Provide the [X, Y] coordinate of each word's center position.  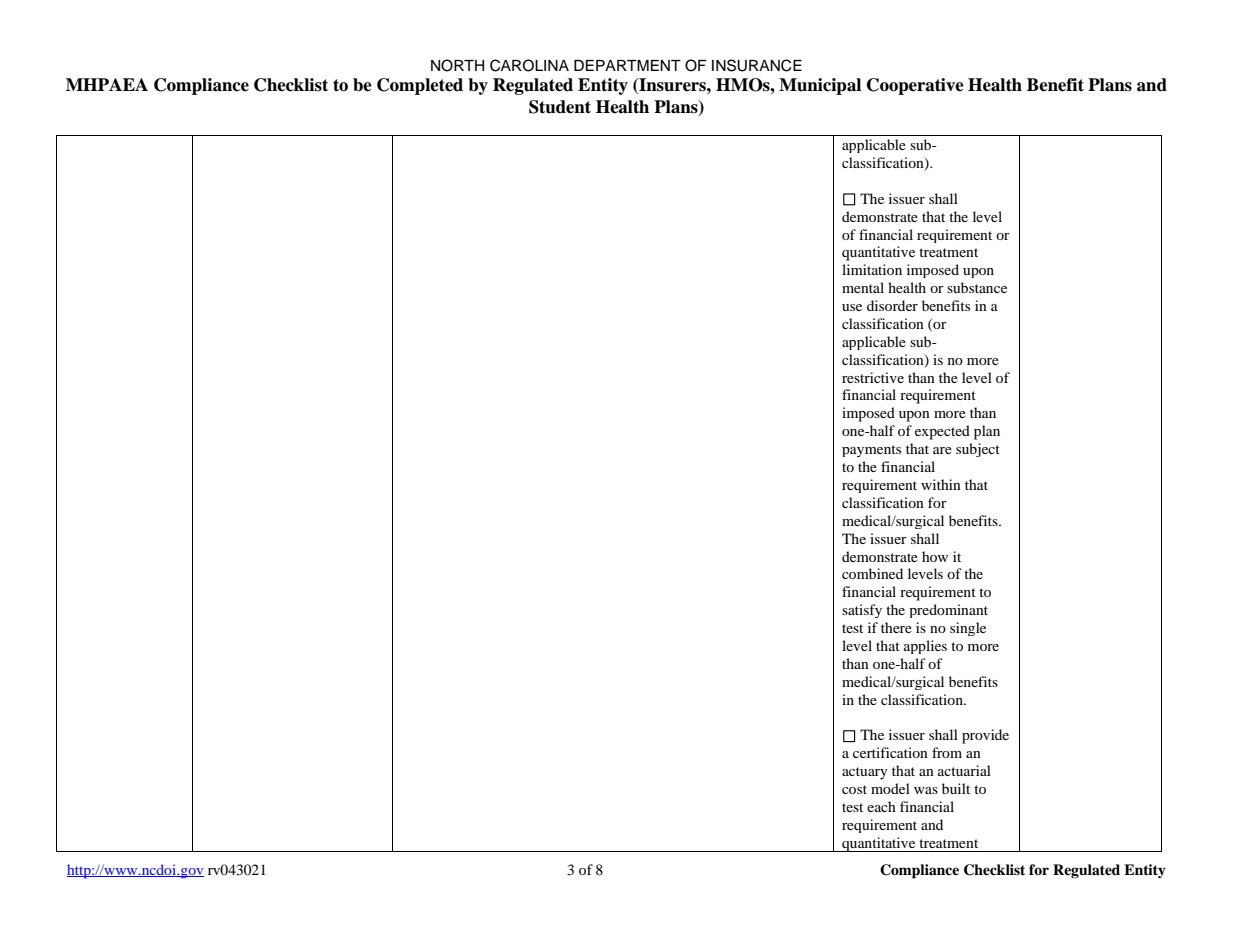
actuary [865, 773]
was [926, 790]
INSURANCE [757, 65]
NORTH [457, 65]
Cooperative [915, 86]
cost [854, 789]
